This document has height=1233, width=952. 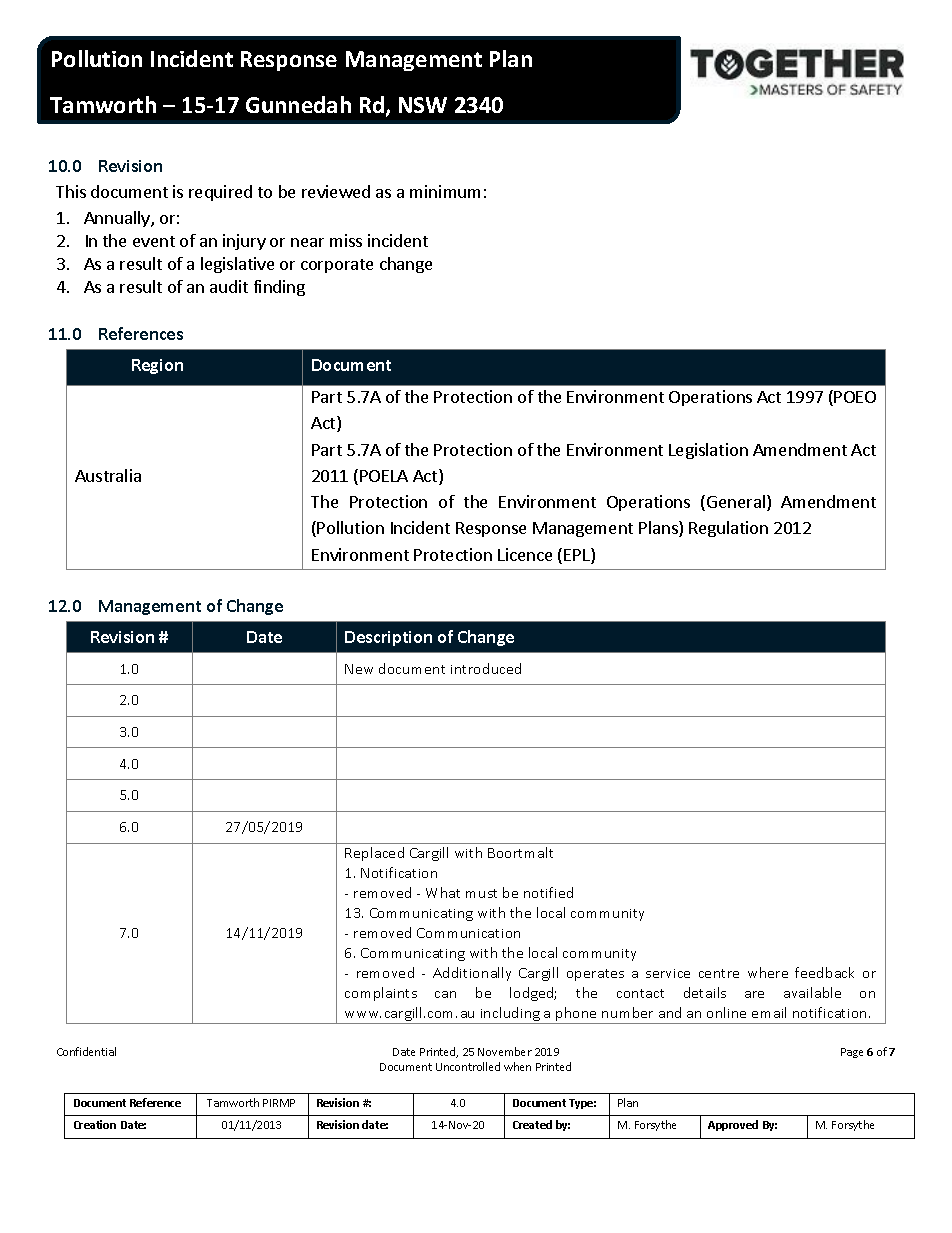 What do you see at coordinates (443, 892) in the document?
I see `What` at bounding box center [443, 892].
